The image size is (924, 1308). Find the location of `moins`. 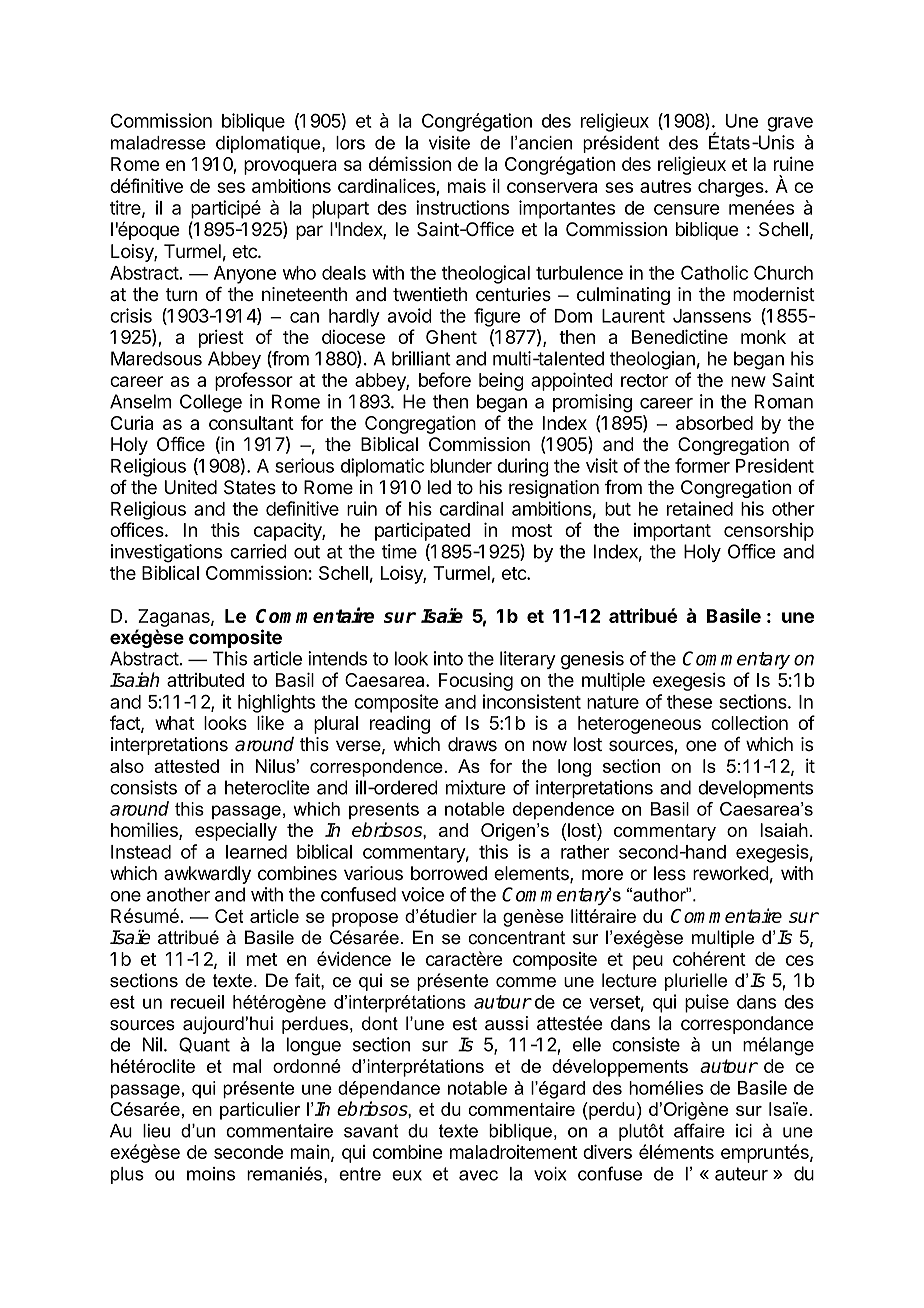

moins is located at coordinates (211, 1174).
